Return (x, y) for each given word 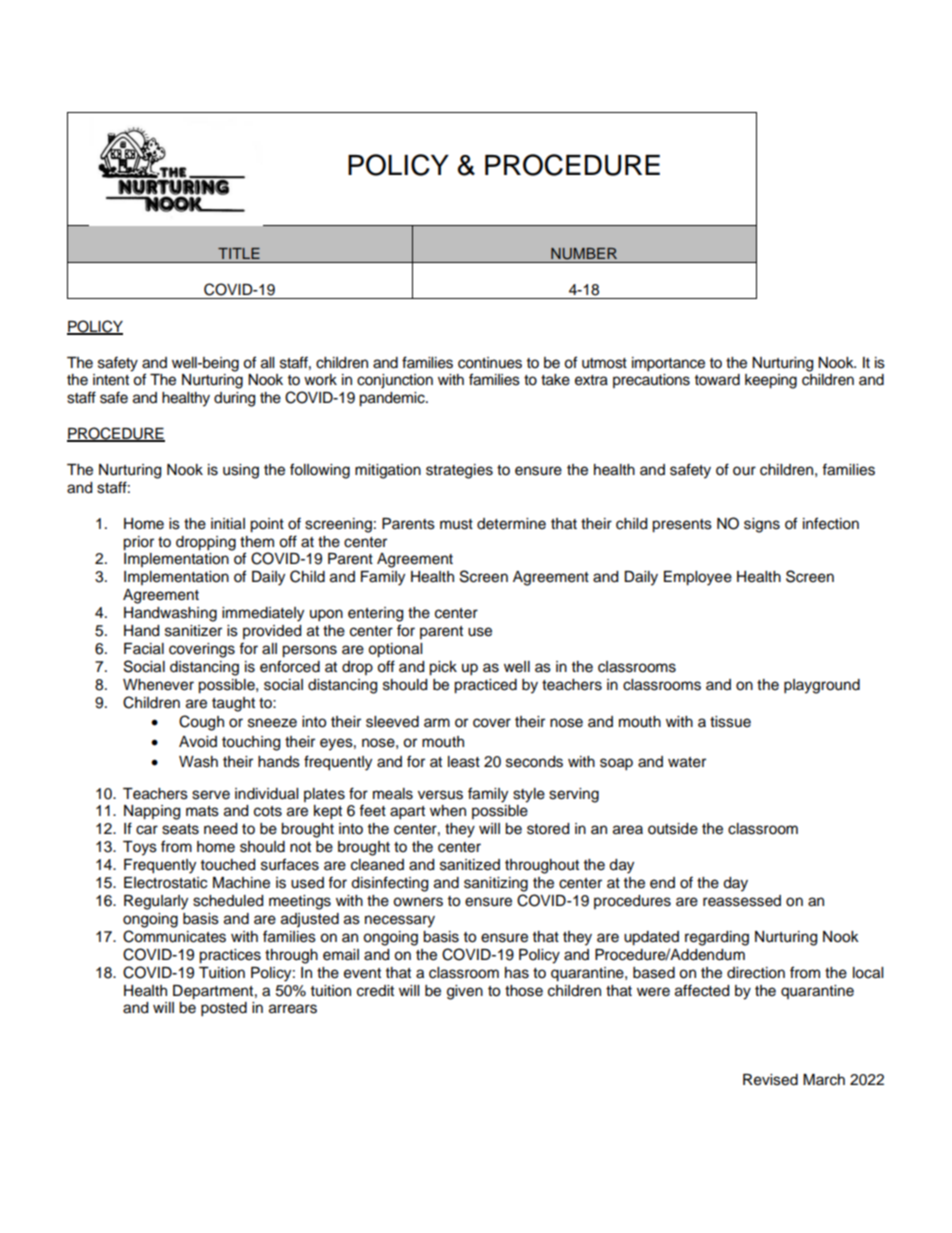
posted (224, 1009)
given (465, 992)
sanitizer (193, 631)
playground (822, 686)
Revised (770, 1080)
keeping (771, 381)
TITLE (239, 253)
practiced (485, 686)
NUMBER (584, 254)
